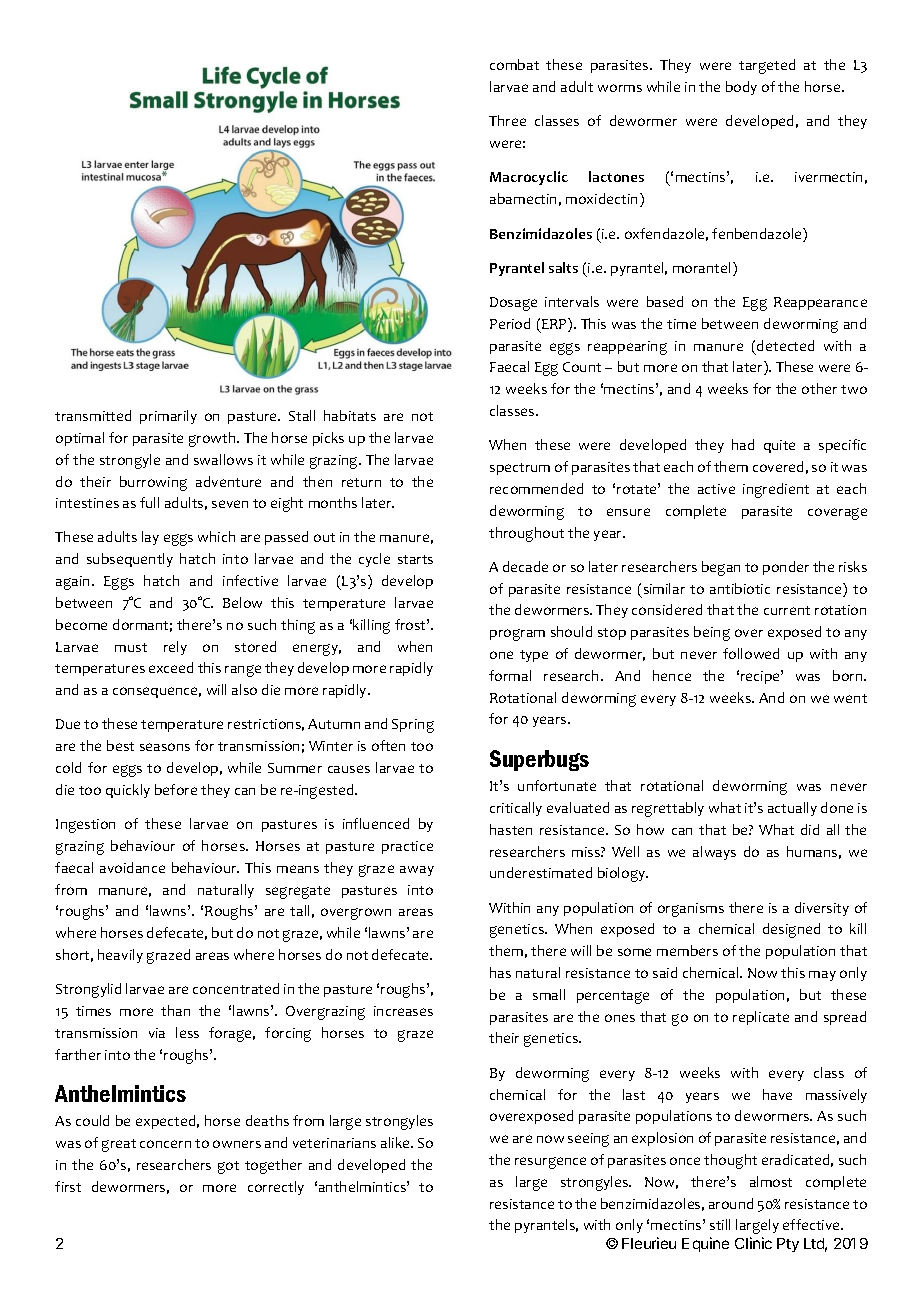 This image has width=924, height=1308. What do you see at coordinates (741, 88) in the image?
I see `body` at bounding box center [741, 88].
